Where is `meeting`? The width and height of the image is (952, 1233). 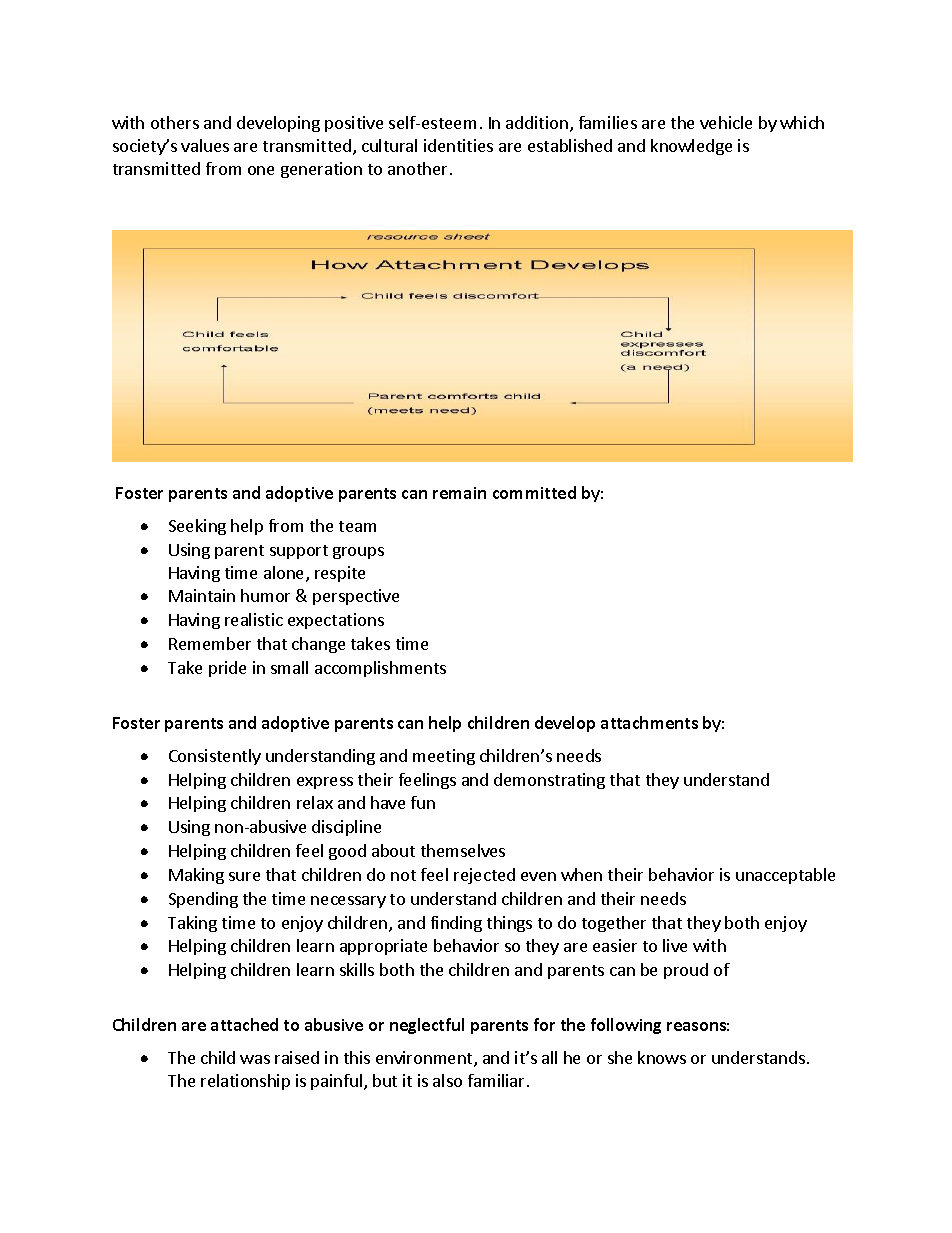 meeting is located at coordinates (444, 757).
